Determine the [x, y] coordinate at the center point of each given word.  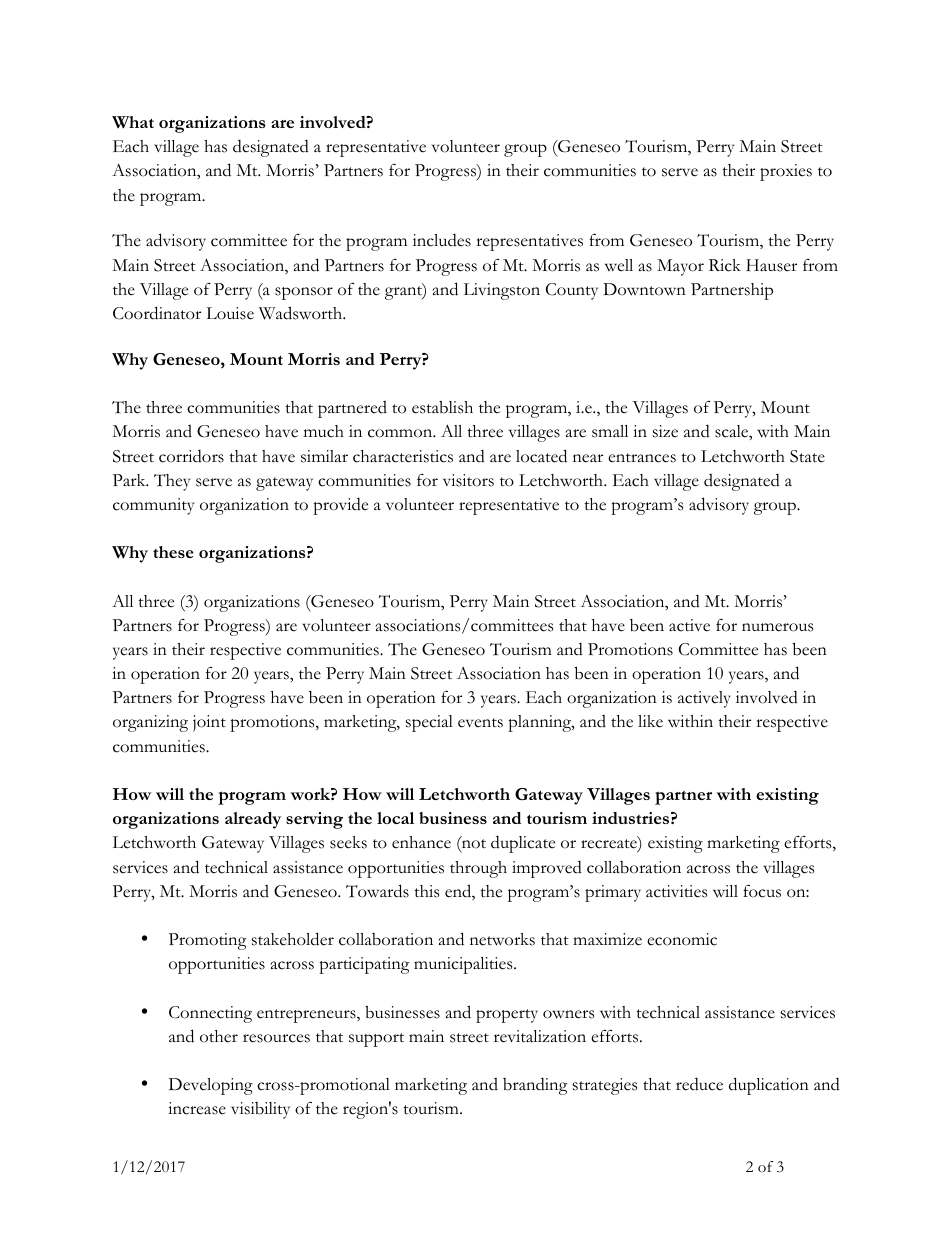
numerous [777, 627]
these [173, 552]
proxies [786, 172]
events [480, 723]
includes [442, 240]
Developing [211, 1086]
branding [535, 1086]
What [133, 122]
